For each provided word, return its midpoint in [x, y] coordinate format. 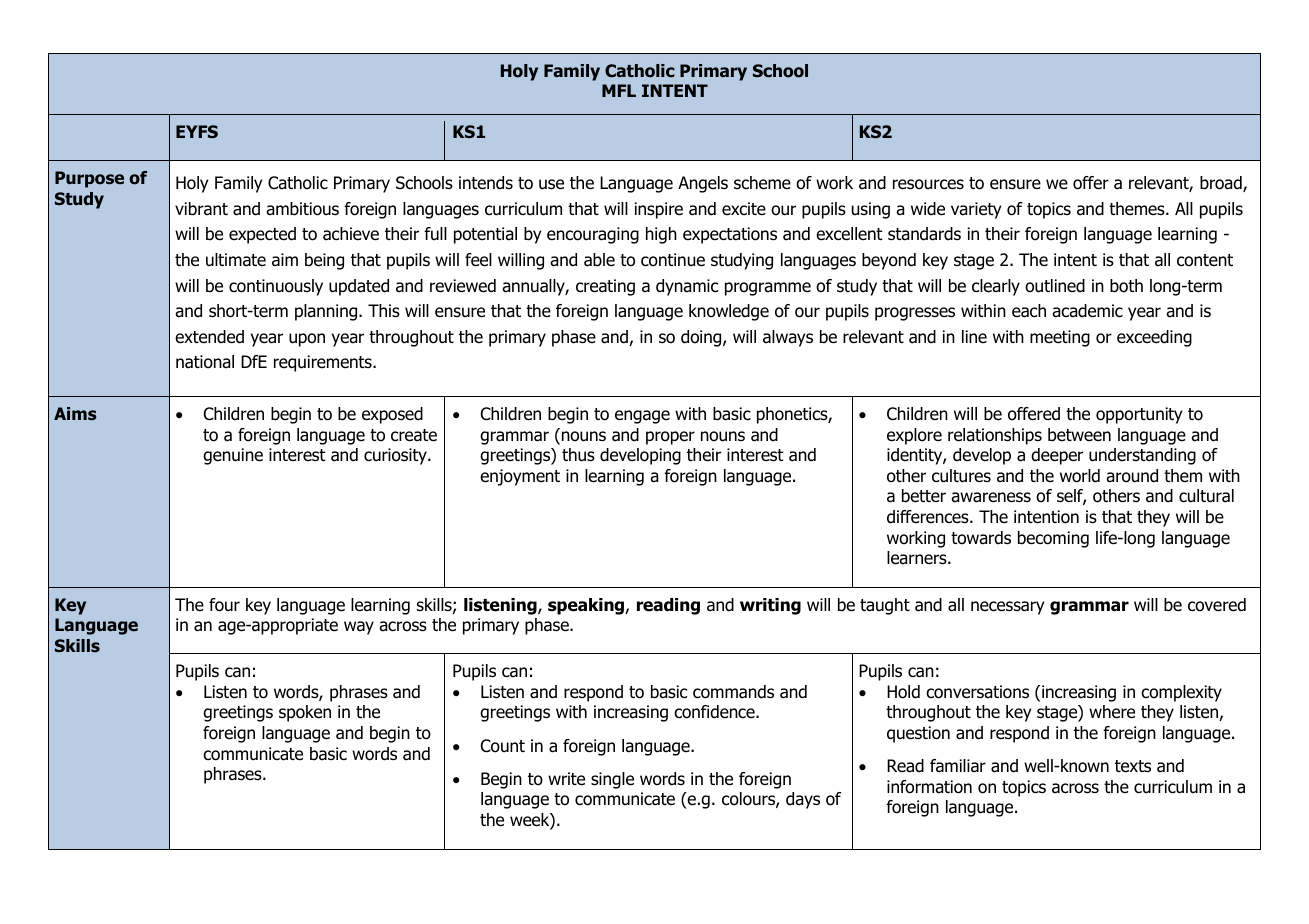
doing [702, 338]
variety [976, 210]
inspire [659, 210]
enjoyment [520, 477]
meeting [1060, 338]
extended [209, 337]
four [224, 605]
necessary [1007, 608]
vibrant [201, 209]
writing [770, 606]
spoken [305, 713]
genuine [233, 456]
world [1080, 476]
